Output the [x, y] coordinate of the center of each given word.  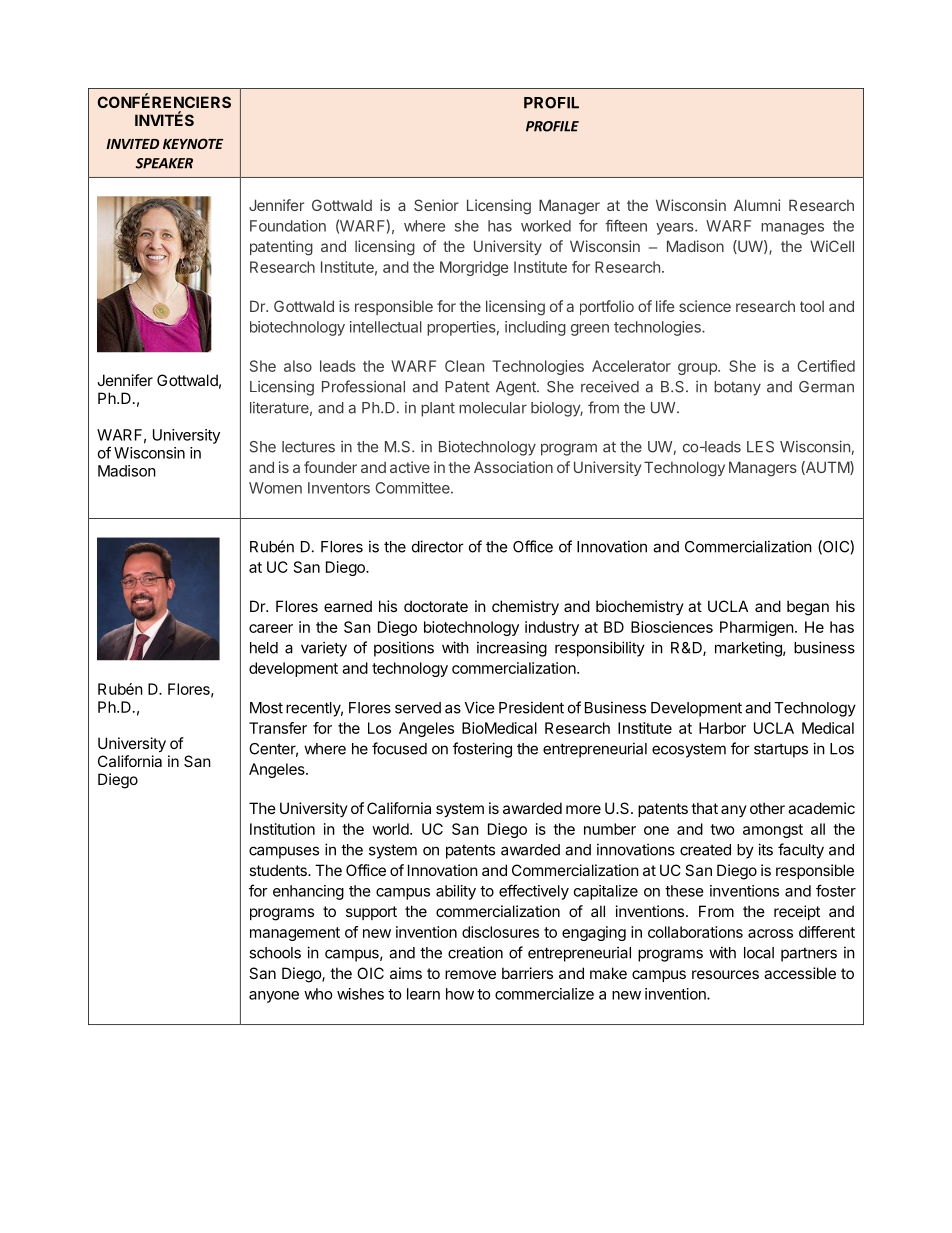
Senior [436, 205]
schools [275, 953]
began [808, 608]
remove [470, 974]
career [271, 628]
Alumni [757, 205]
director [438, 546]
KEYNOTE [193, 143]
